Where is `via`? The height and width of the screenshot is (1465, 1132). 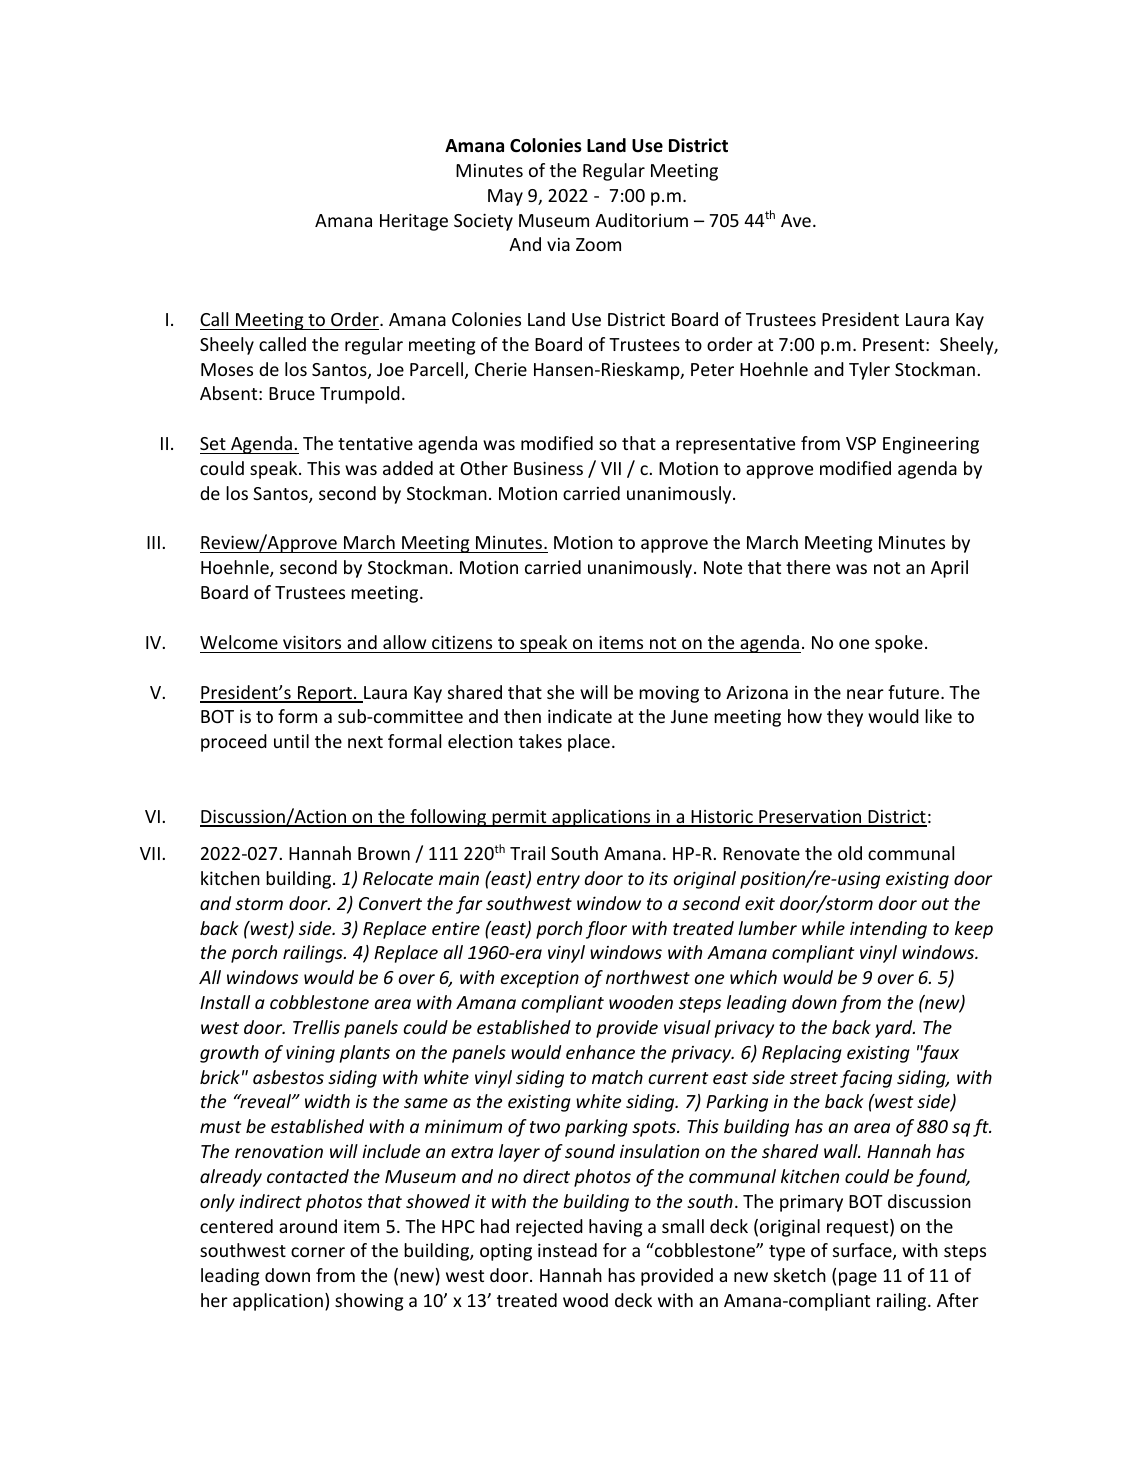 via is located at coordinates (558, 244).
